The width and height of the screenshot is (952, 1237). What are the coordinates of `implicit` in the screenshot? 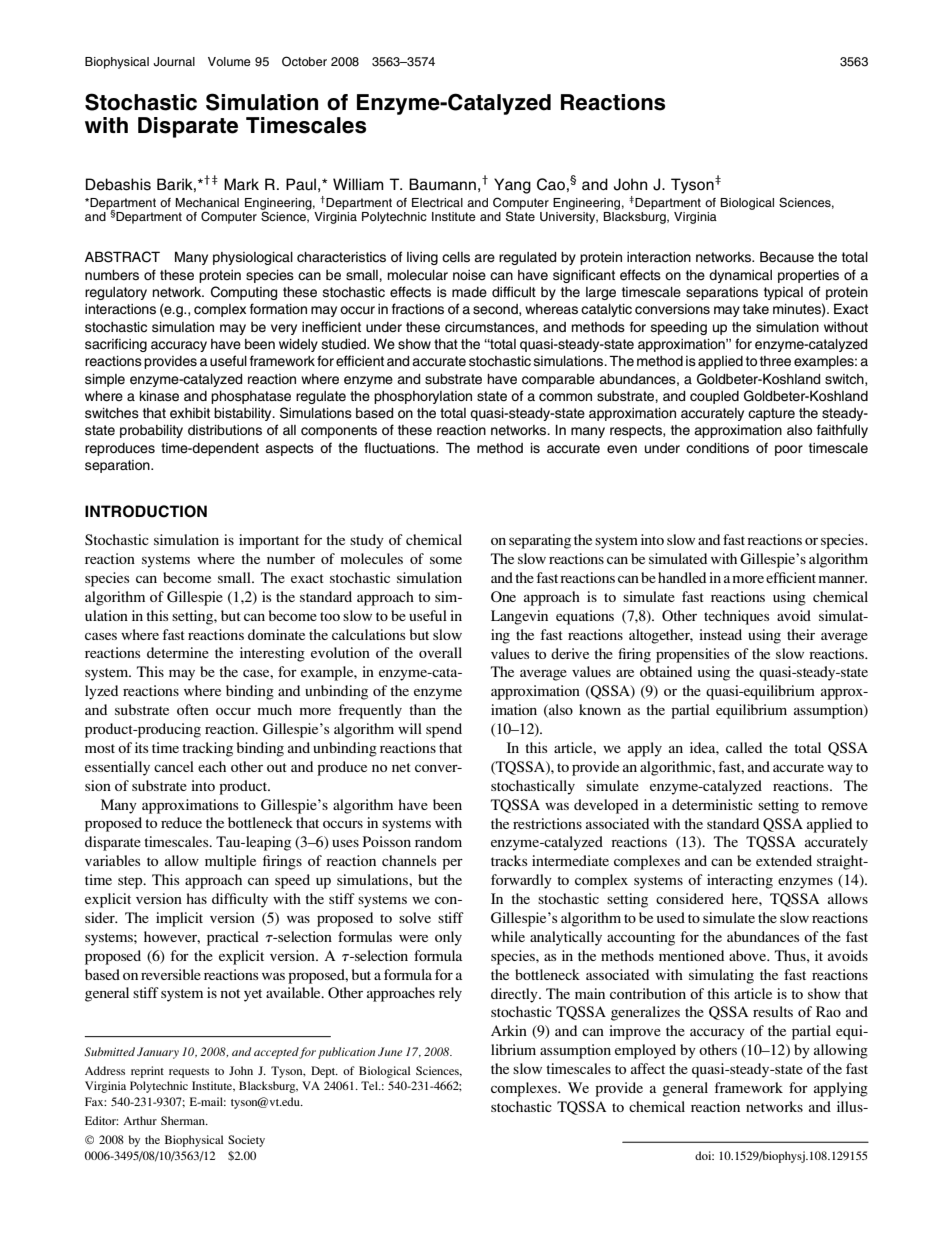 It's located at (179, 919).
